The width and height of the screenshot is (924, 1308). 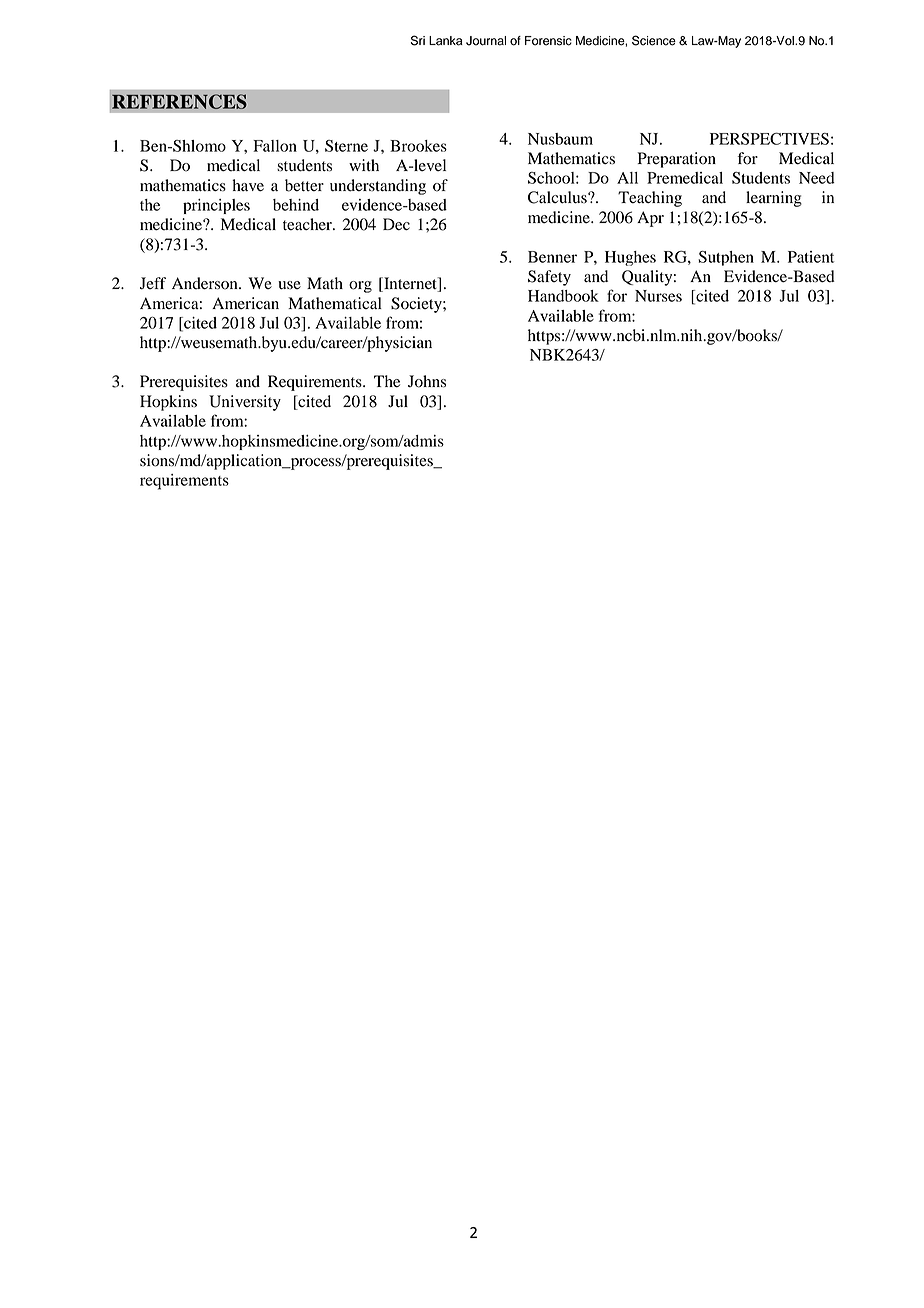 What do you see at coordinates (769, 138) in the screenshot?
I see `PERSPECTIVES` at bounding box center [769, 138].
